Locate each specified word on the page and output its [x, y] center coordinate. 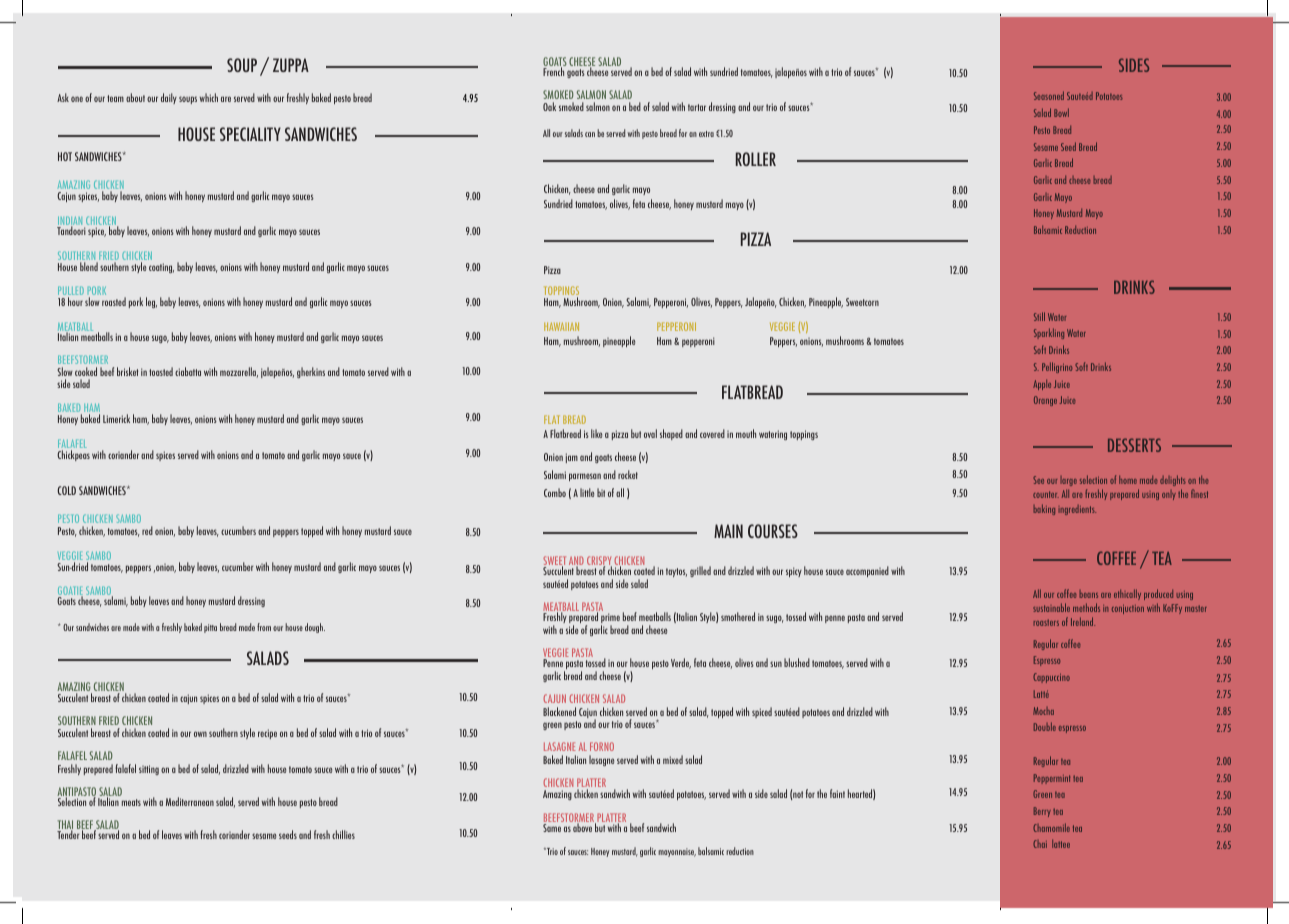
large [1069, 481]
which [209, 97]
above [582, 827]
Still [1039, 316]
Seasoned [1049, 95]
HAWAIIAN [561, 326]
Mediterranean [190, 801]
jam [572, 458]
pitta [210, 628]
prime [610, 619]
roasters [1046, 622]
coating [161, 268]
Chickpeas [73, 455]
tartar [697, 107]
